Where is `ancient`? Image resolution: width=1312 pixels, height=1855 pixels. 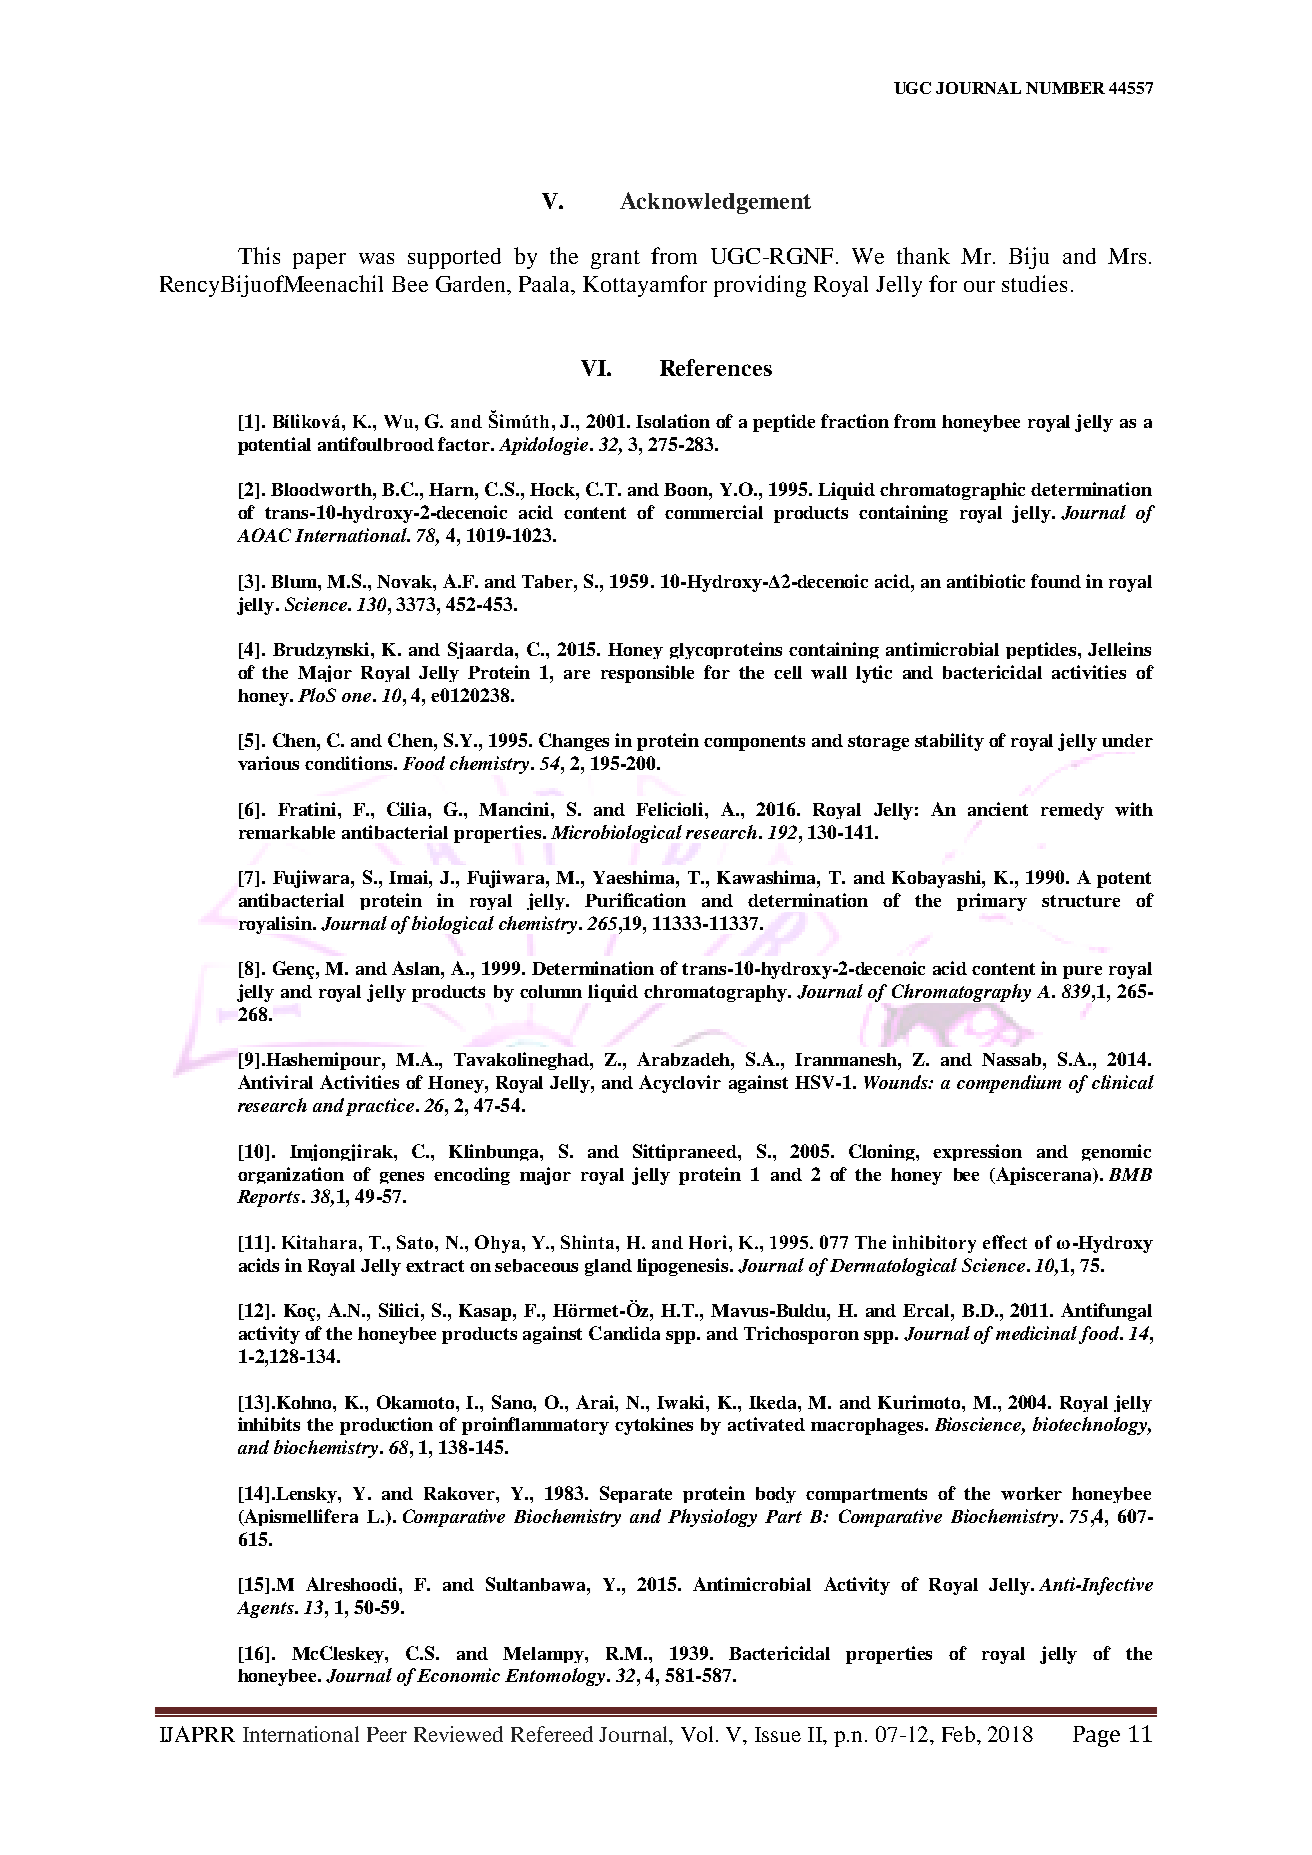
ancient is located at coordinates (998, 809).
